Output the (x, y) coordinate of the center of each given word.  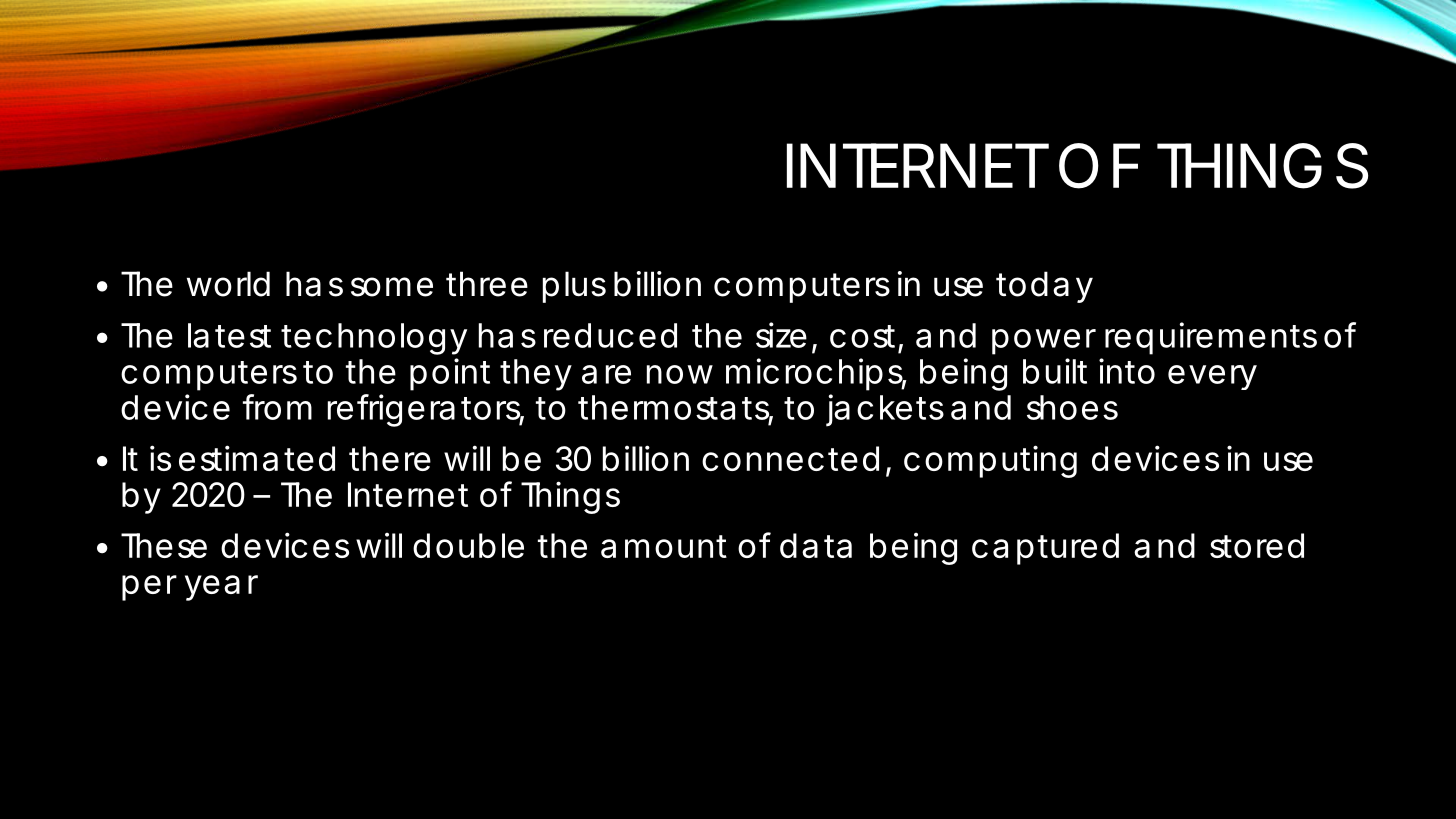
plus (574, 287)
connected (790, 458)
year (221, 588)
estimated (257, 458)
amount (664, 546)
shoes (1072, 407)
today (1044, 287)
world (228, 284)
